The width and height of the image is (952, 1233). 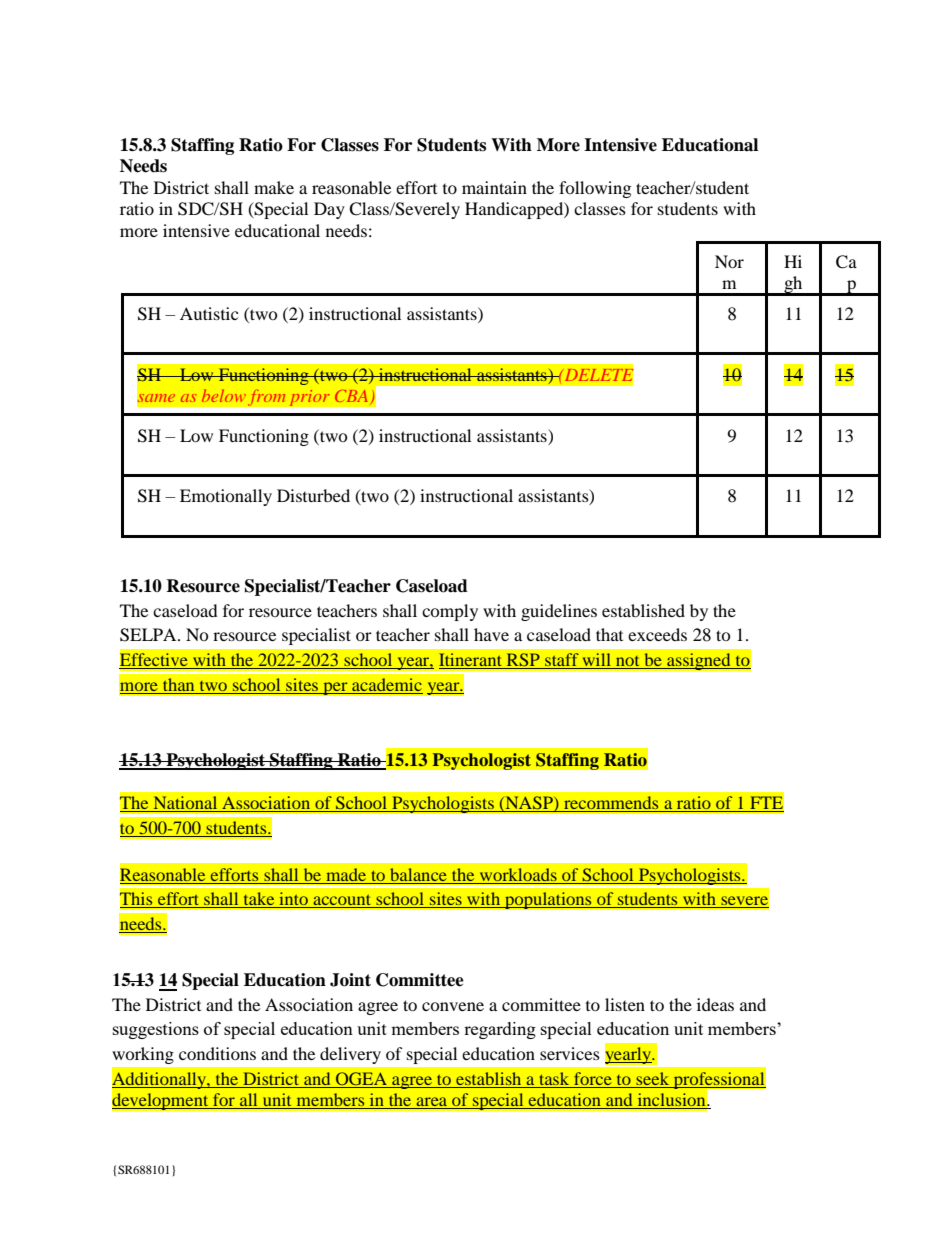 I want to click on recommends, so click(x=611, y=804).
